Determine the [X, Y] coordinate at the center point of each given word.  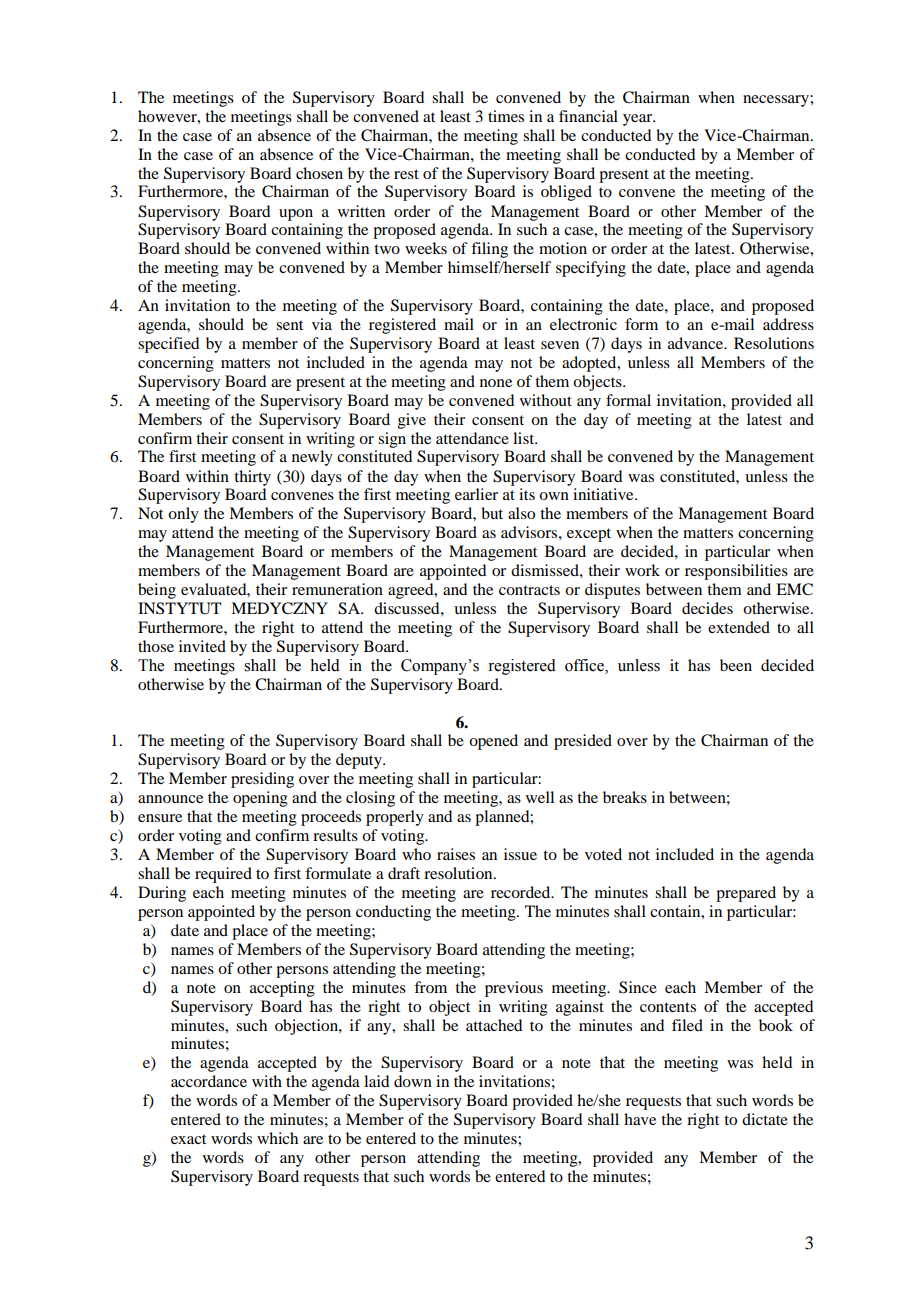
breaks [625, 797]
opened [493, 742]
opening [260, 799]
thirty [252, 478]
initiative [604, 494]
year [639, 120]
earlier [476, 494]
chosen [319, 173]
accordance [209, 1081]
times [506, 116]
